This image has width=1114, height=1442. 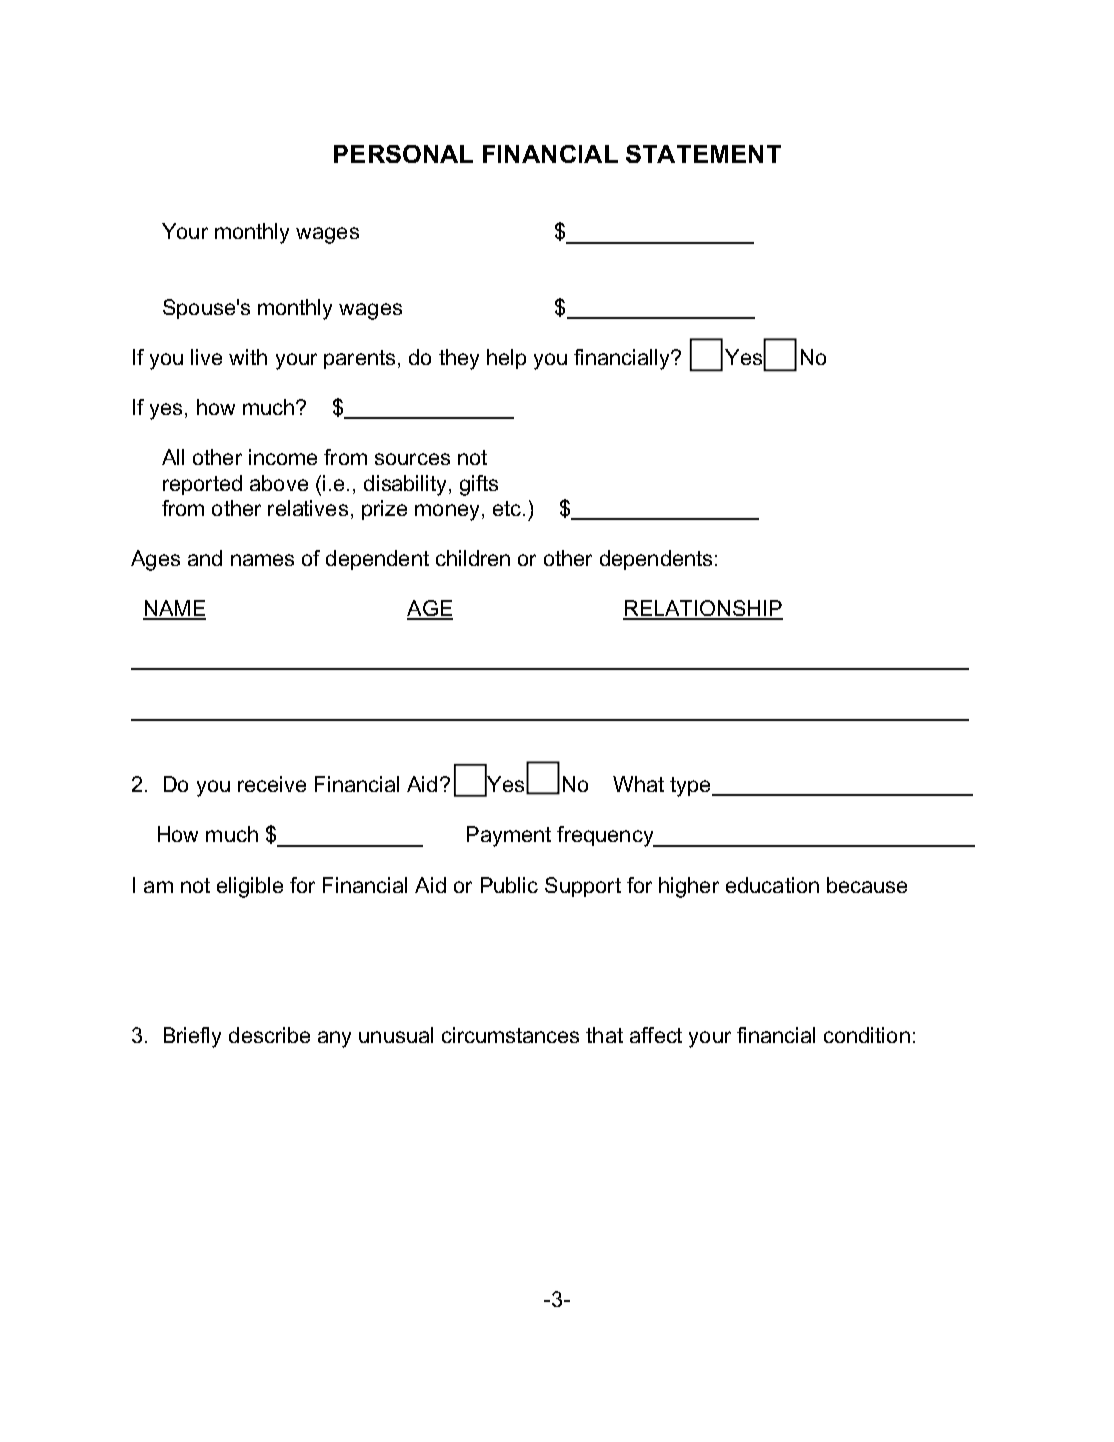 What do you see at coordinates (269, 1035) in the image?
I see `describe` at bounding box center [269, 1035].
